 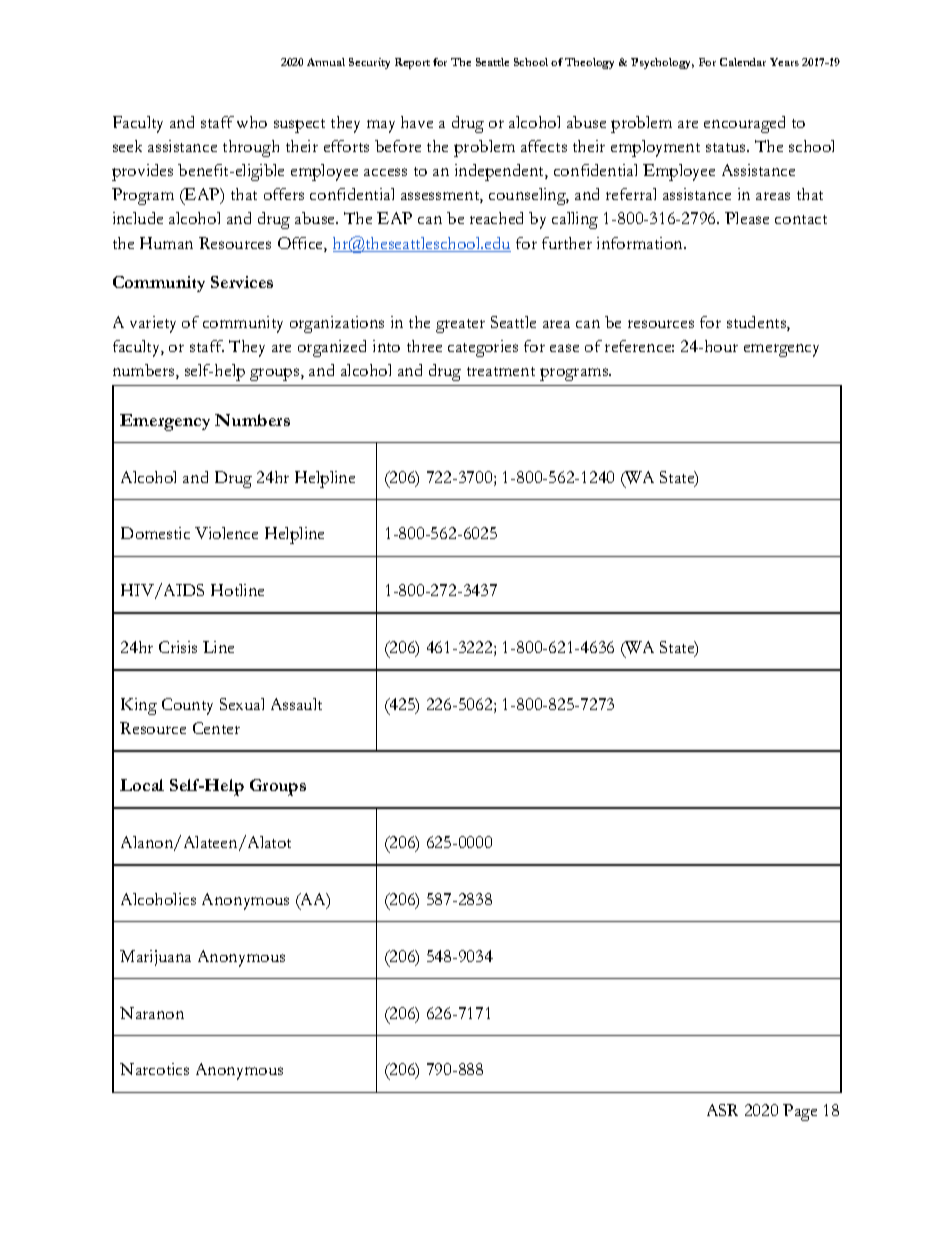 What do you see at coordinates (154, 1069) in the page?
I see `Narcotics` at bounding box center [154, 1069].
